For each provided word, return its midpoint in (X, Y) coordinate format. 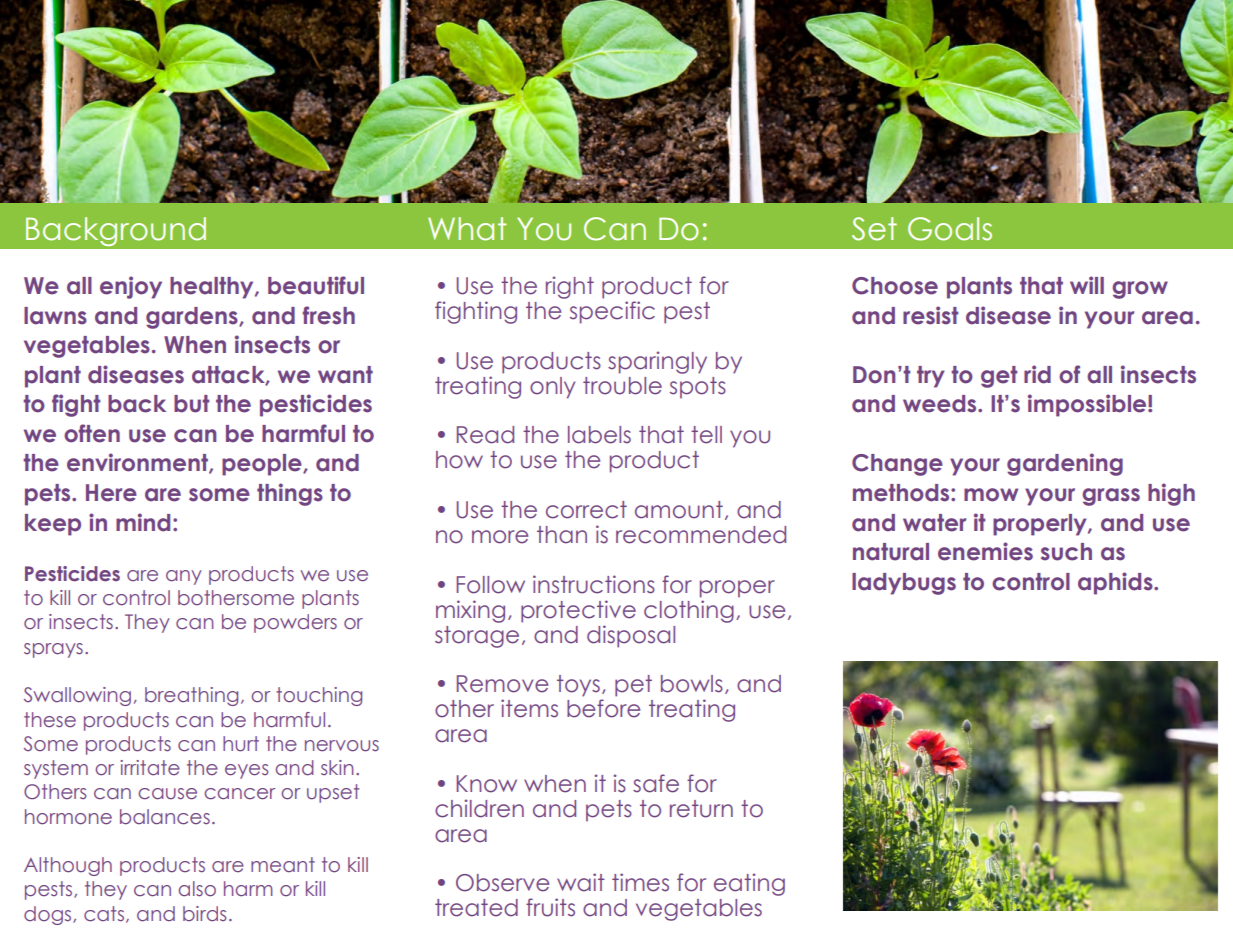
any (184, 577)
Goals (950, 229)
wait (581, 882)
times (640, 882)
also (197, 889)
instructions (594, 584)
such (1066, 552)
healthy (213, 288)
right (570, 287)
